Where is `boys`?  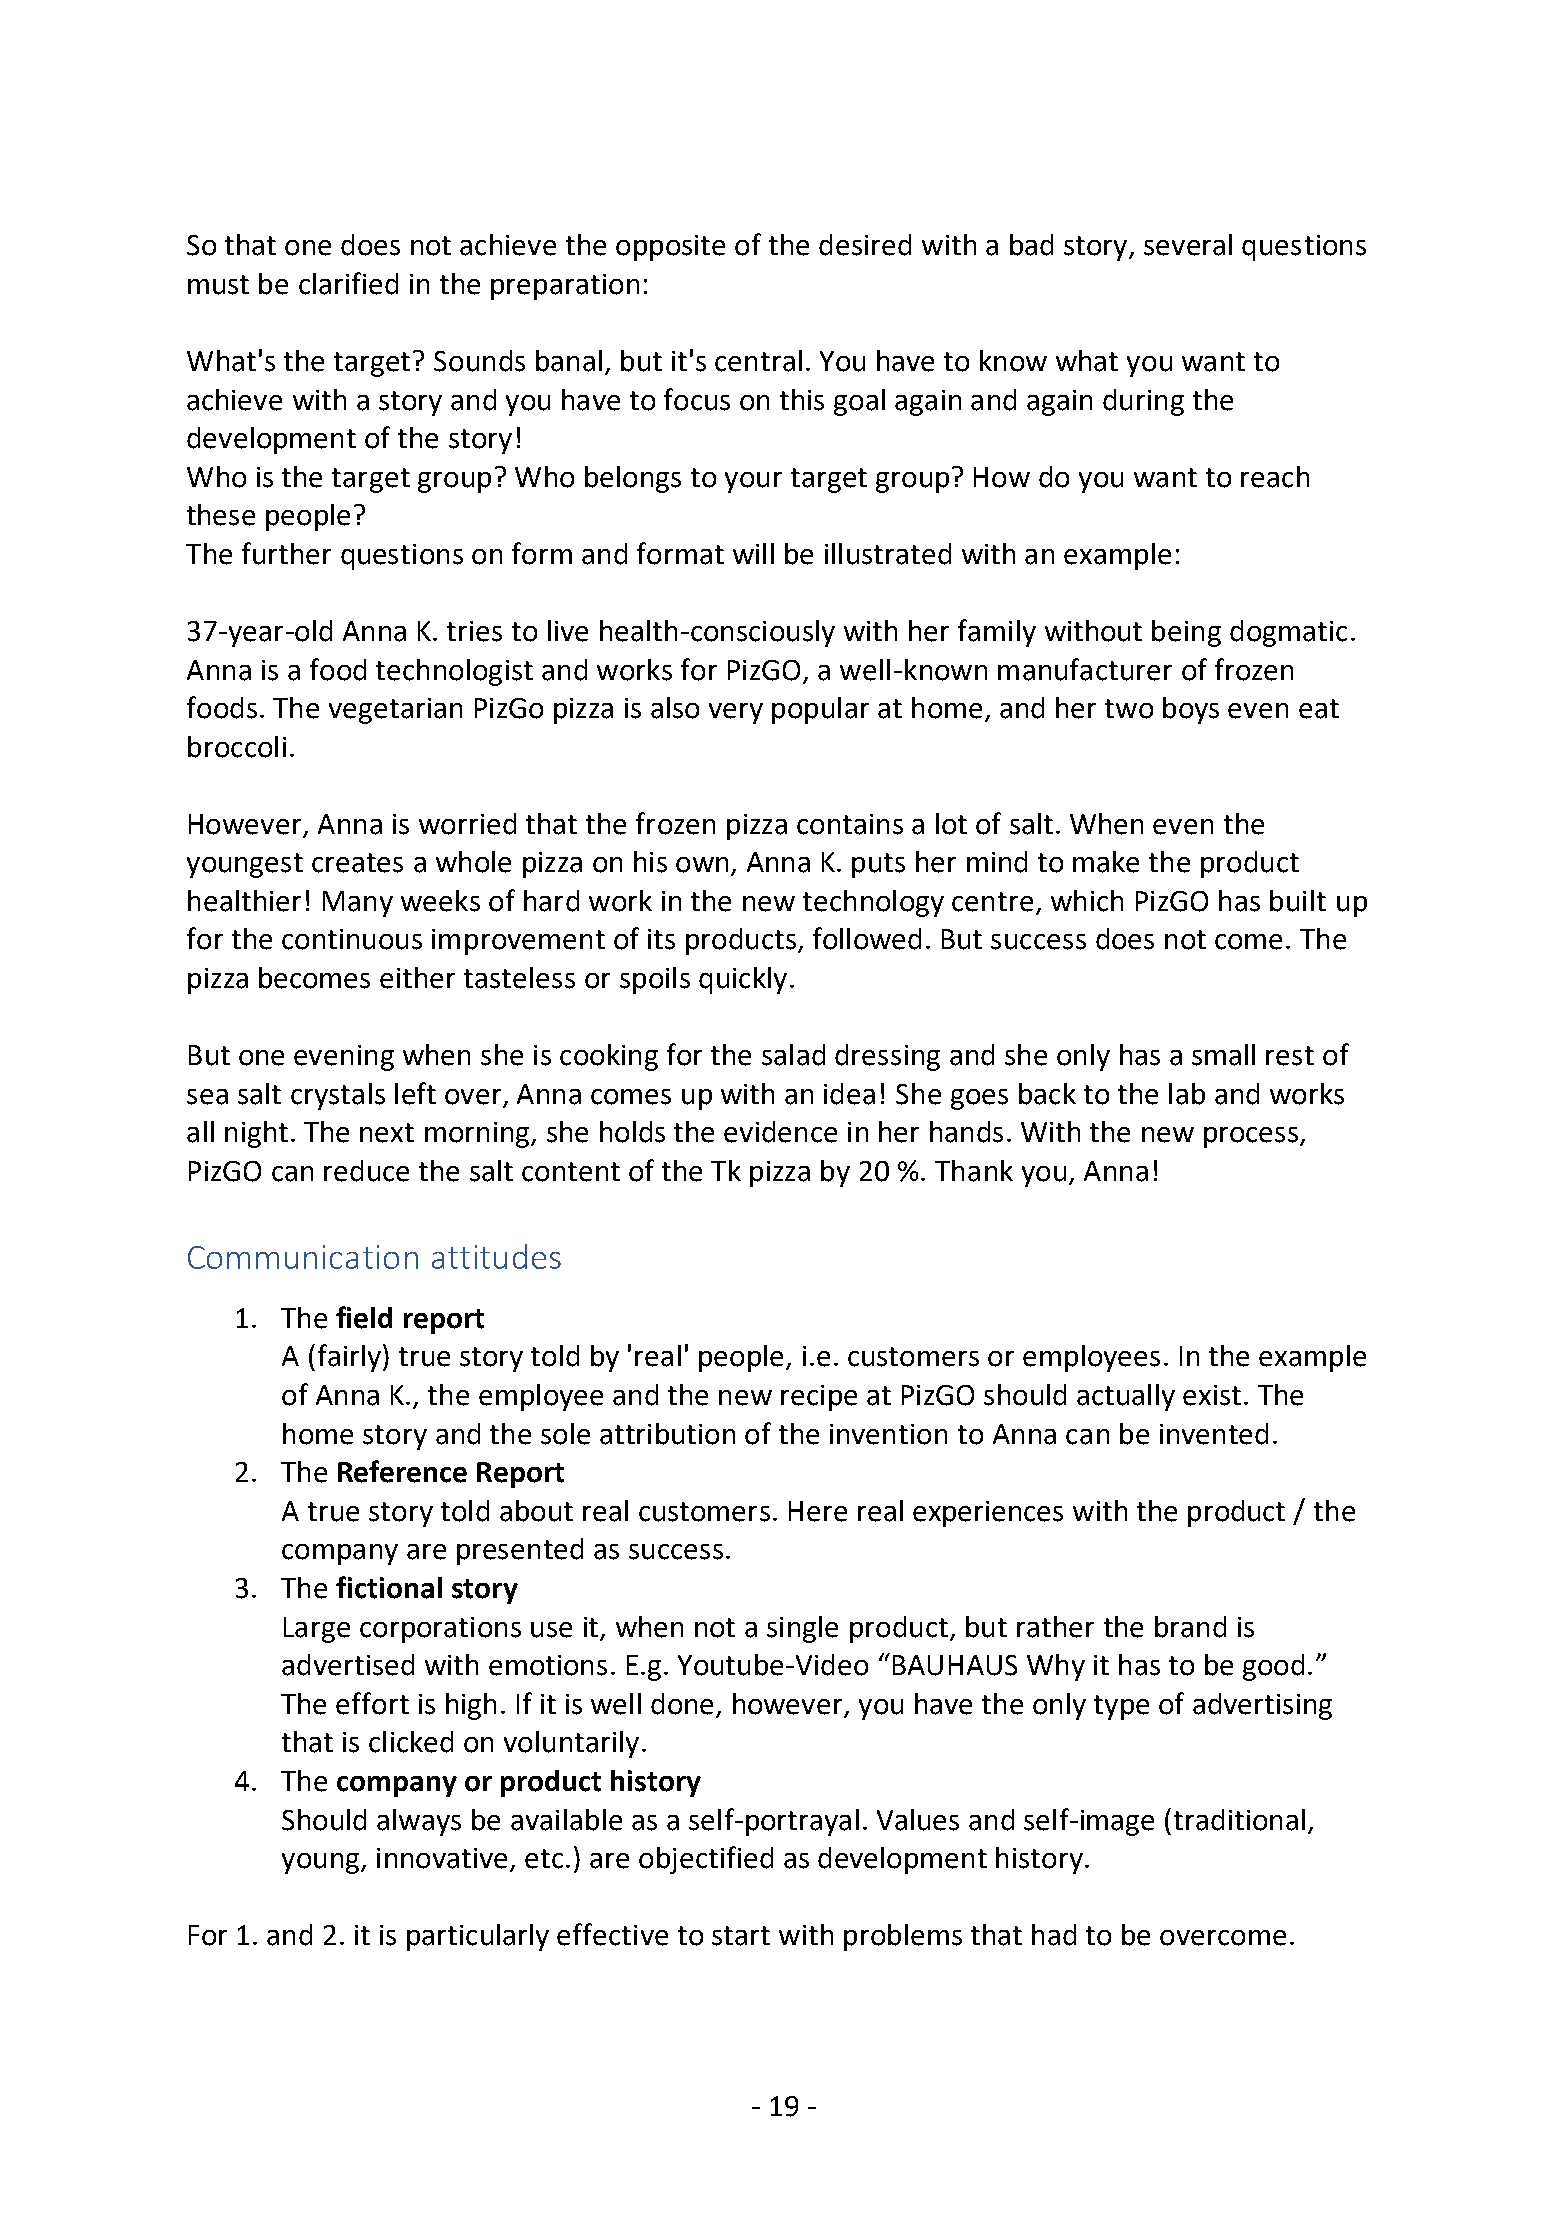
boys is located at coordinates (1191, 710).
